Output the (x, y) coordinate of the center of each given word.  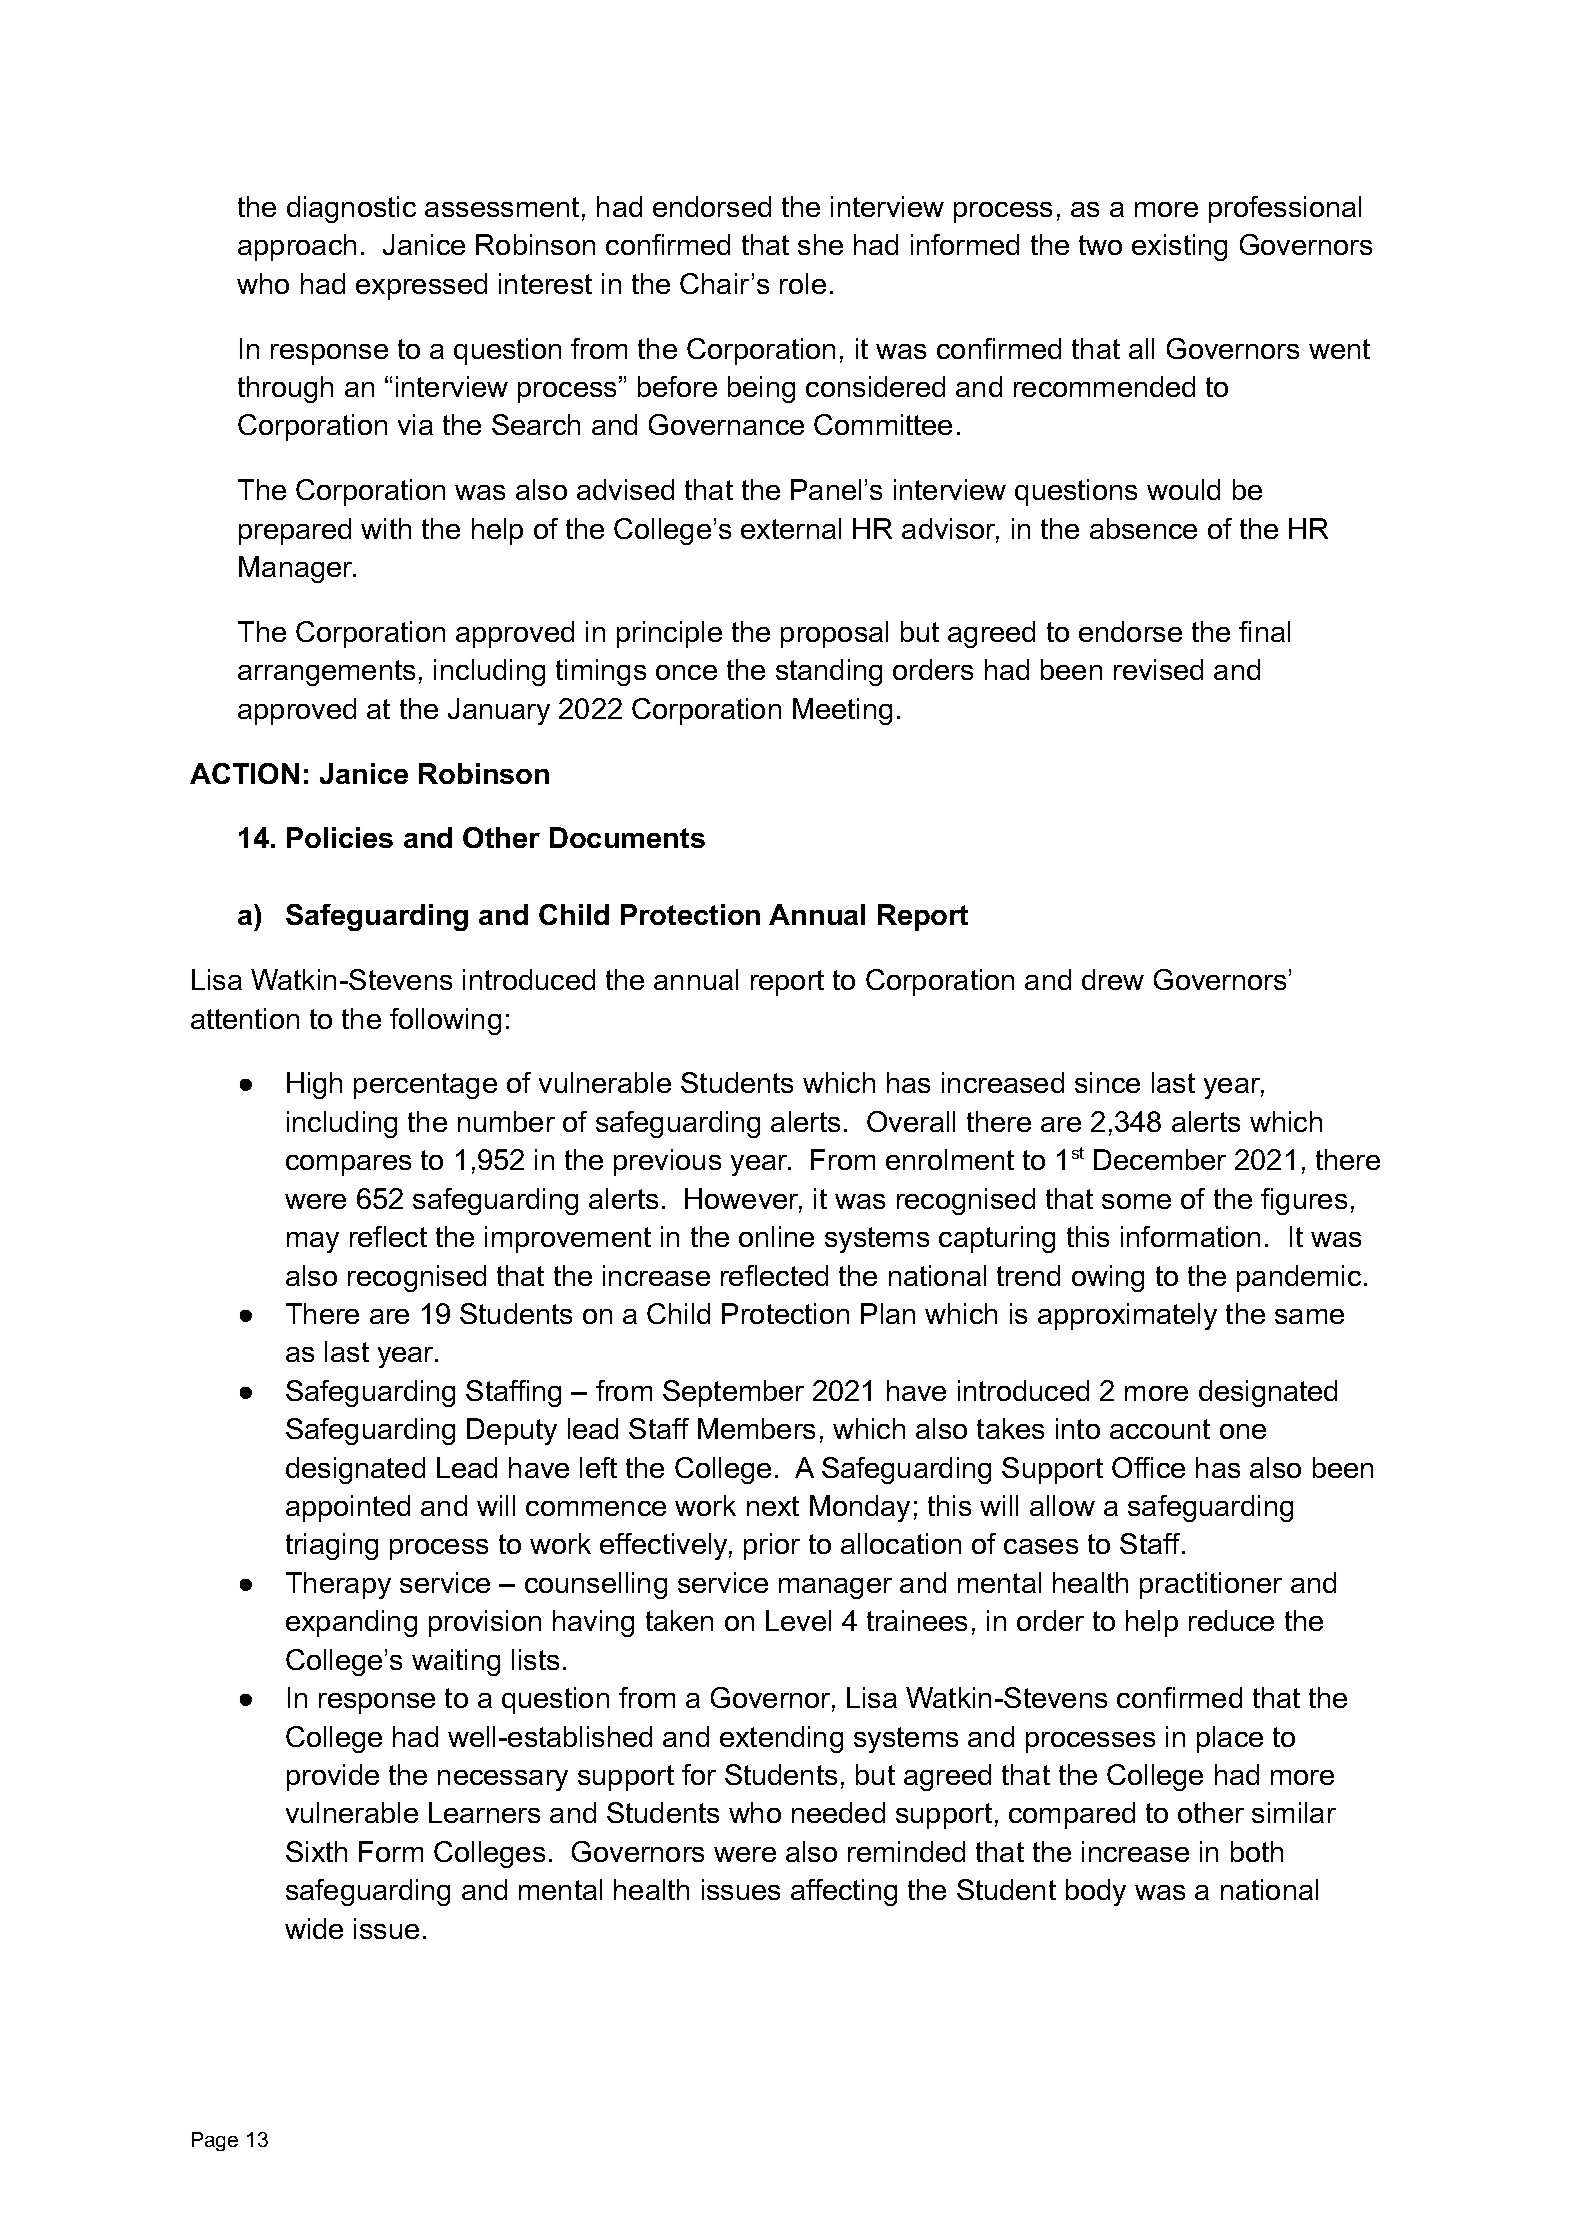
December (1160, 1159)
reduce (1231, 1620)
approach (297, 247)
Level (798, 1620)
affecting (844, 1892)
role (803, 283)
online (776, 1236)
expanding (351, 1623)
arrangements (326, 673)
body (1096, 1892)
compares (348, 1165)
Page (215, 2141)
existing (1179, 247)
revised (1158, 669)
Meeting (842, 711)
